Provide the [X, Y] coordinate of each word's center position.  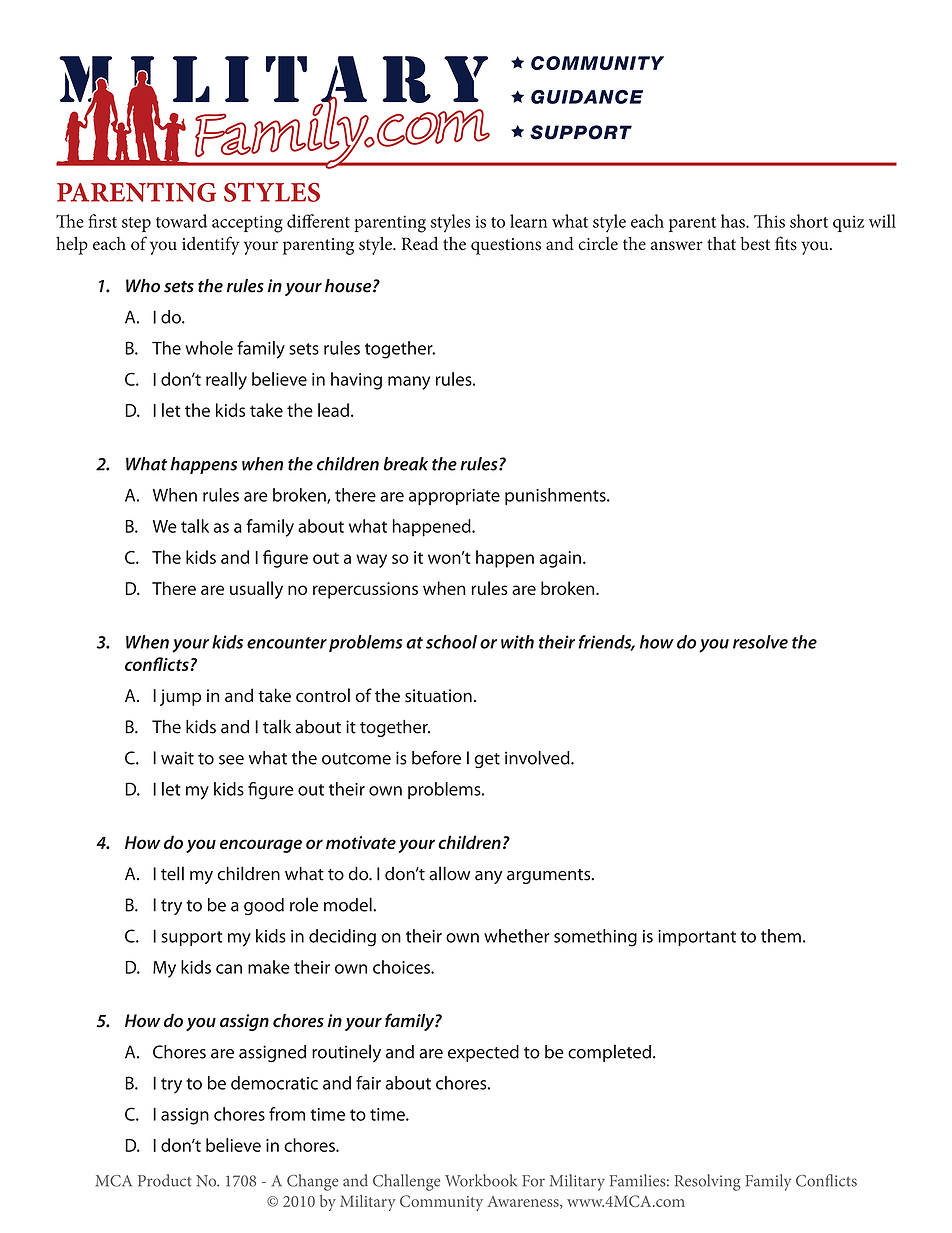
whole [209, 348]
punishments [556, 496]
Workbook [481, 1180]
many [409, 383]
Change [312, 1182]
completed [609, 1053]
